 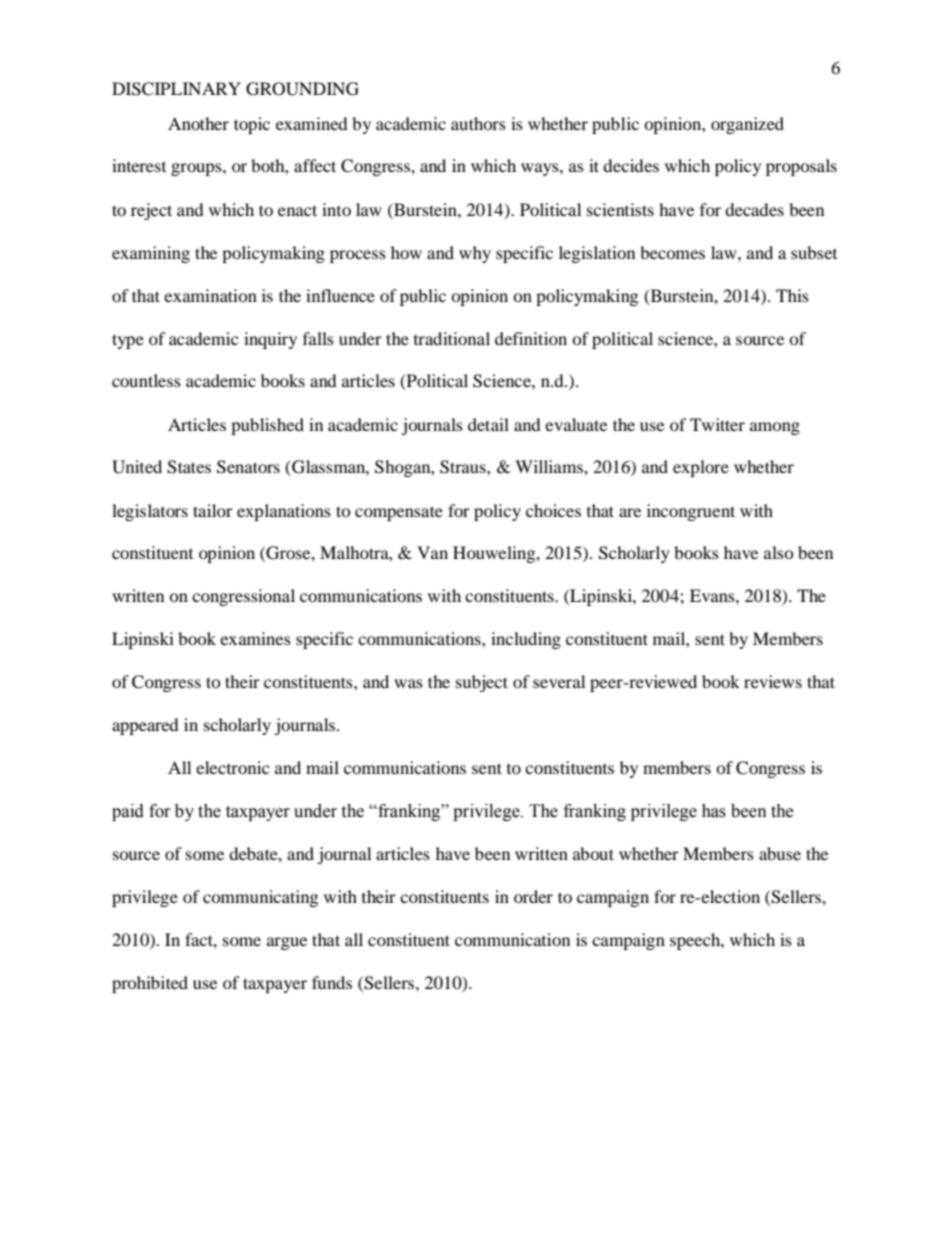 What do you see at coordinates (533, 896) in the screenshot?
I see `order` at bounding box center [533, 896].
